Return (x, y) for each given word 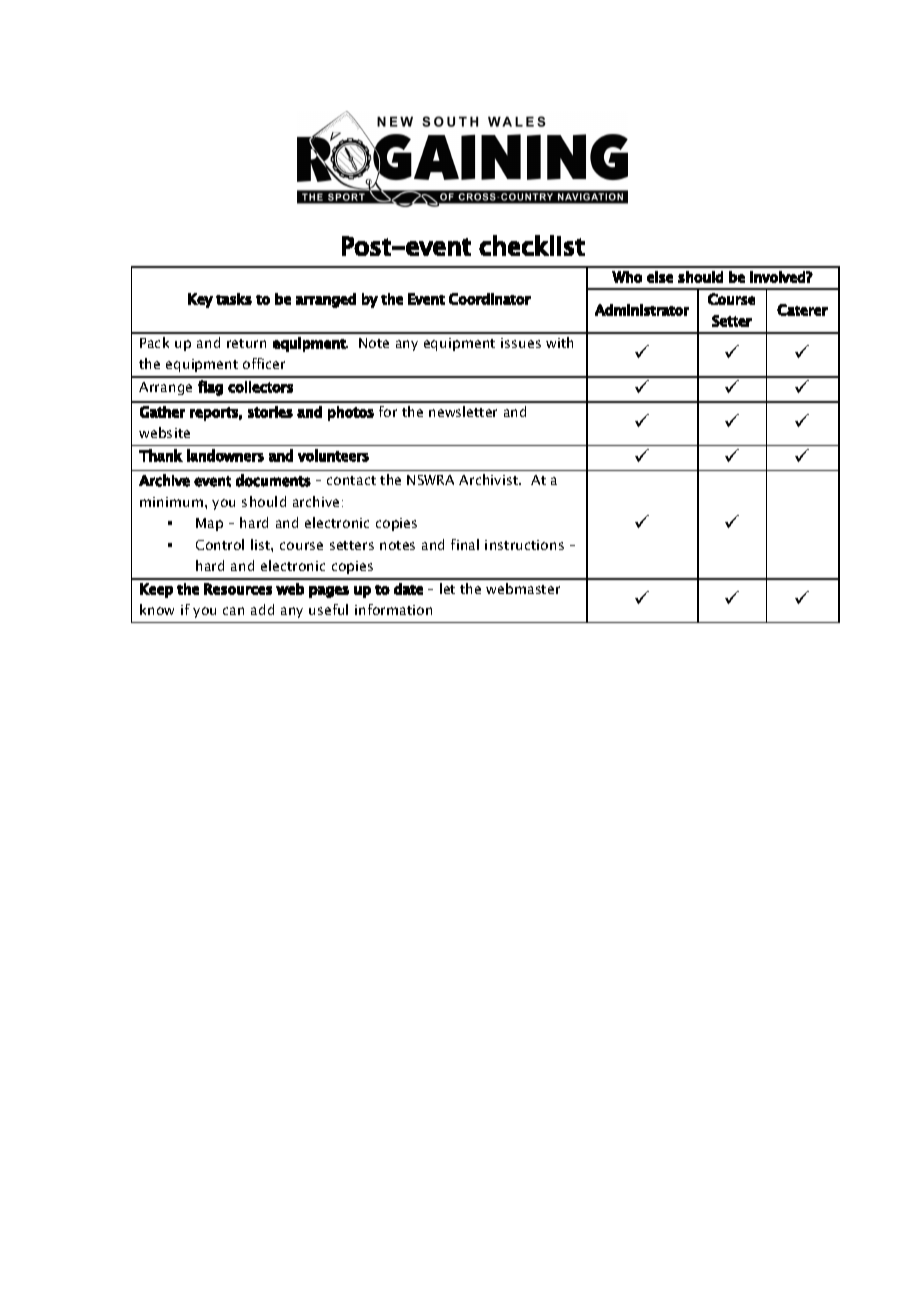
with (559, 342)
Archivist (489, 479)
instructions (524, 545)
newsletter (463, 411)
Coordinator (490, 299)
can (233, 611)
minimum (171, 502)
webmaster (523, 588)
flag (210, 388)
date (408, 589)
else (660, 277)
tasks (234, 299)
